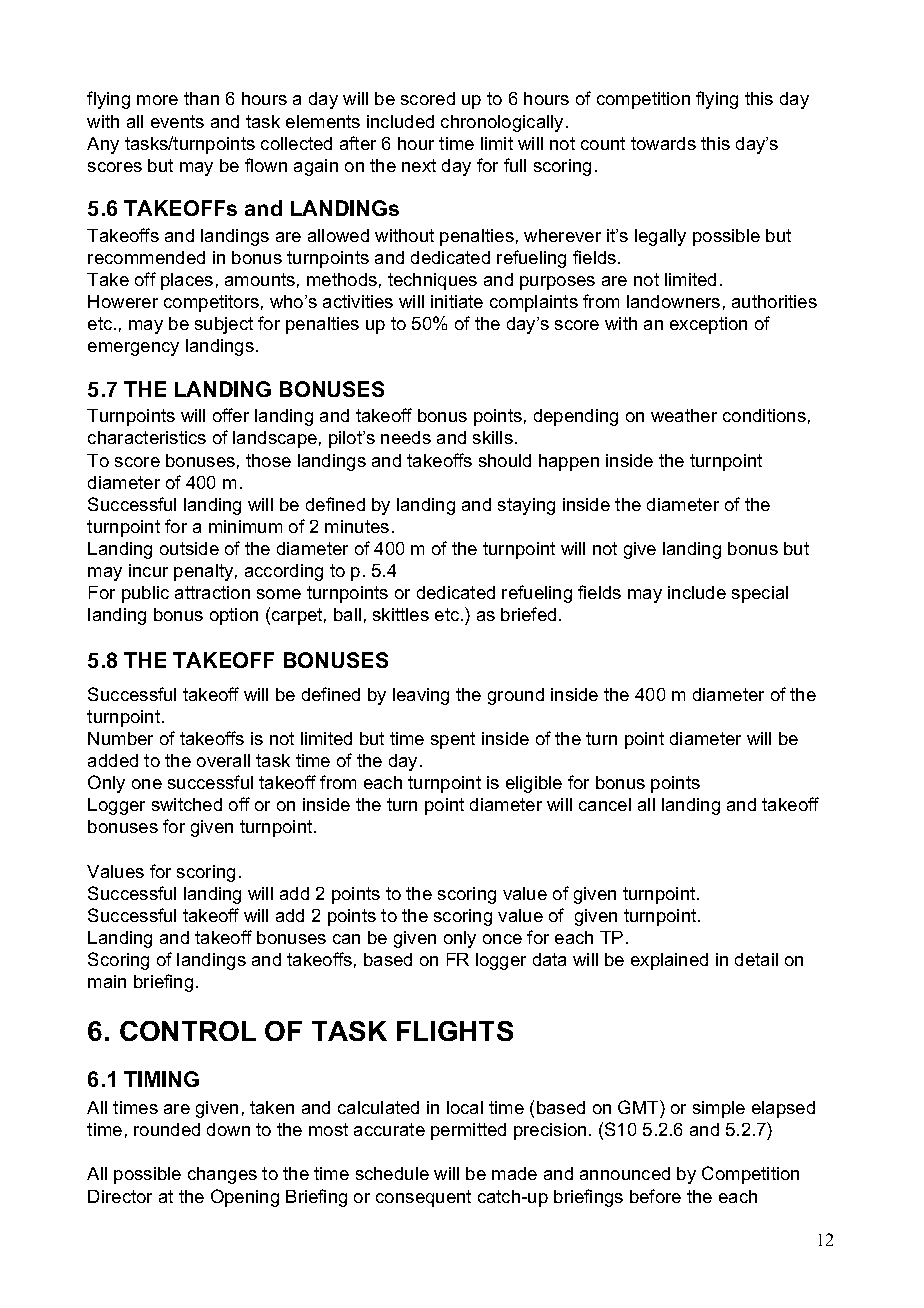 The image size is (924, 1308). What do you see at coordinates (663, 143) in the screenshot?
I see `towards` at bounding box center [663, 143].
